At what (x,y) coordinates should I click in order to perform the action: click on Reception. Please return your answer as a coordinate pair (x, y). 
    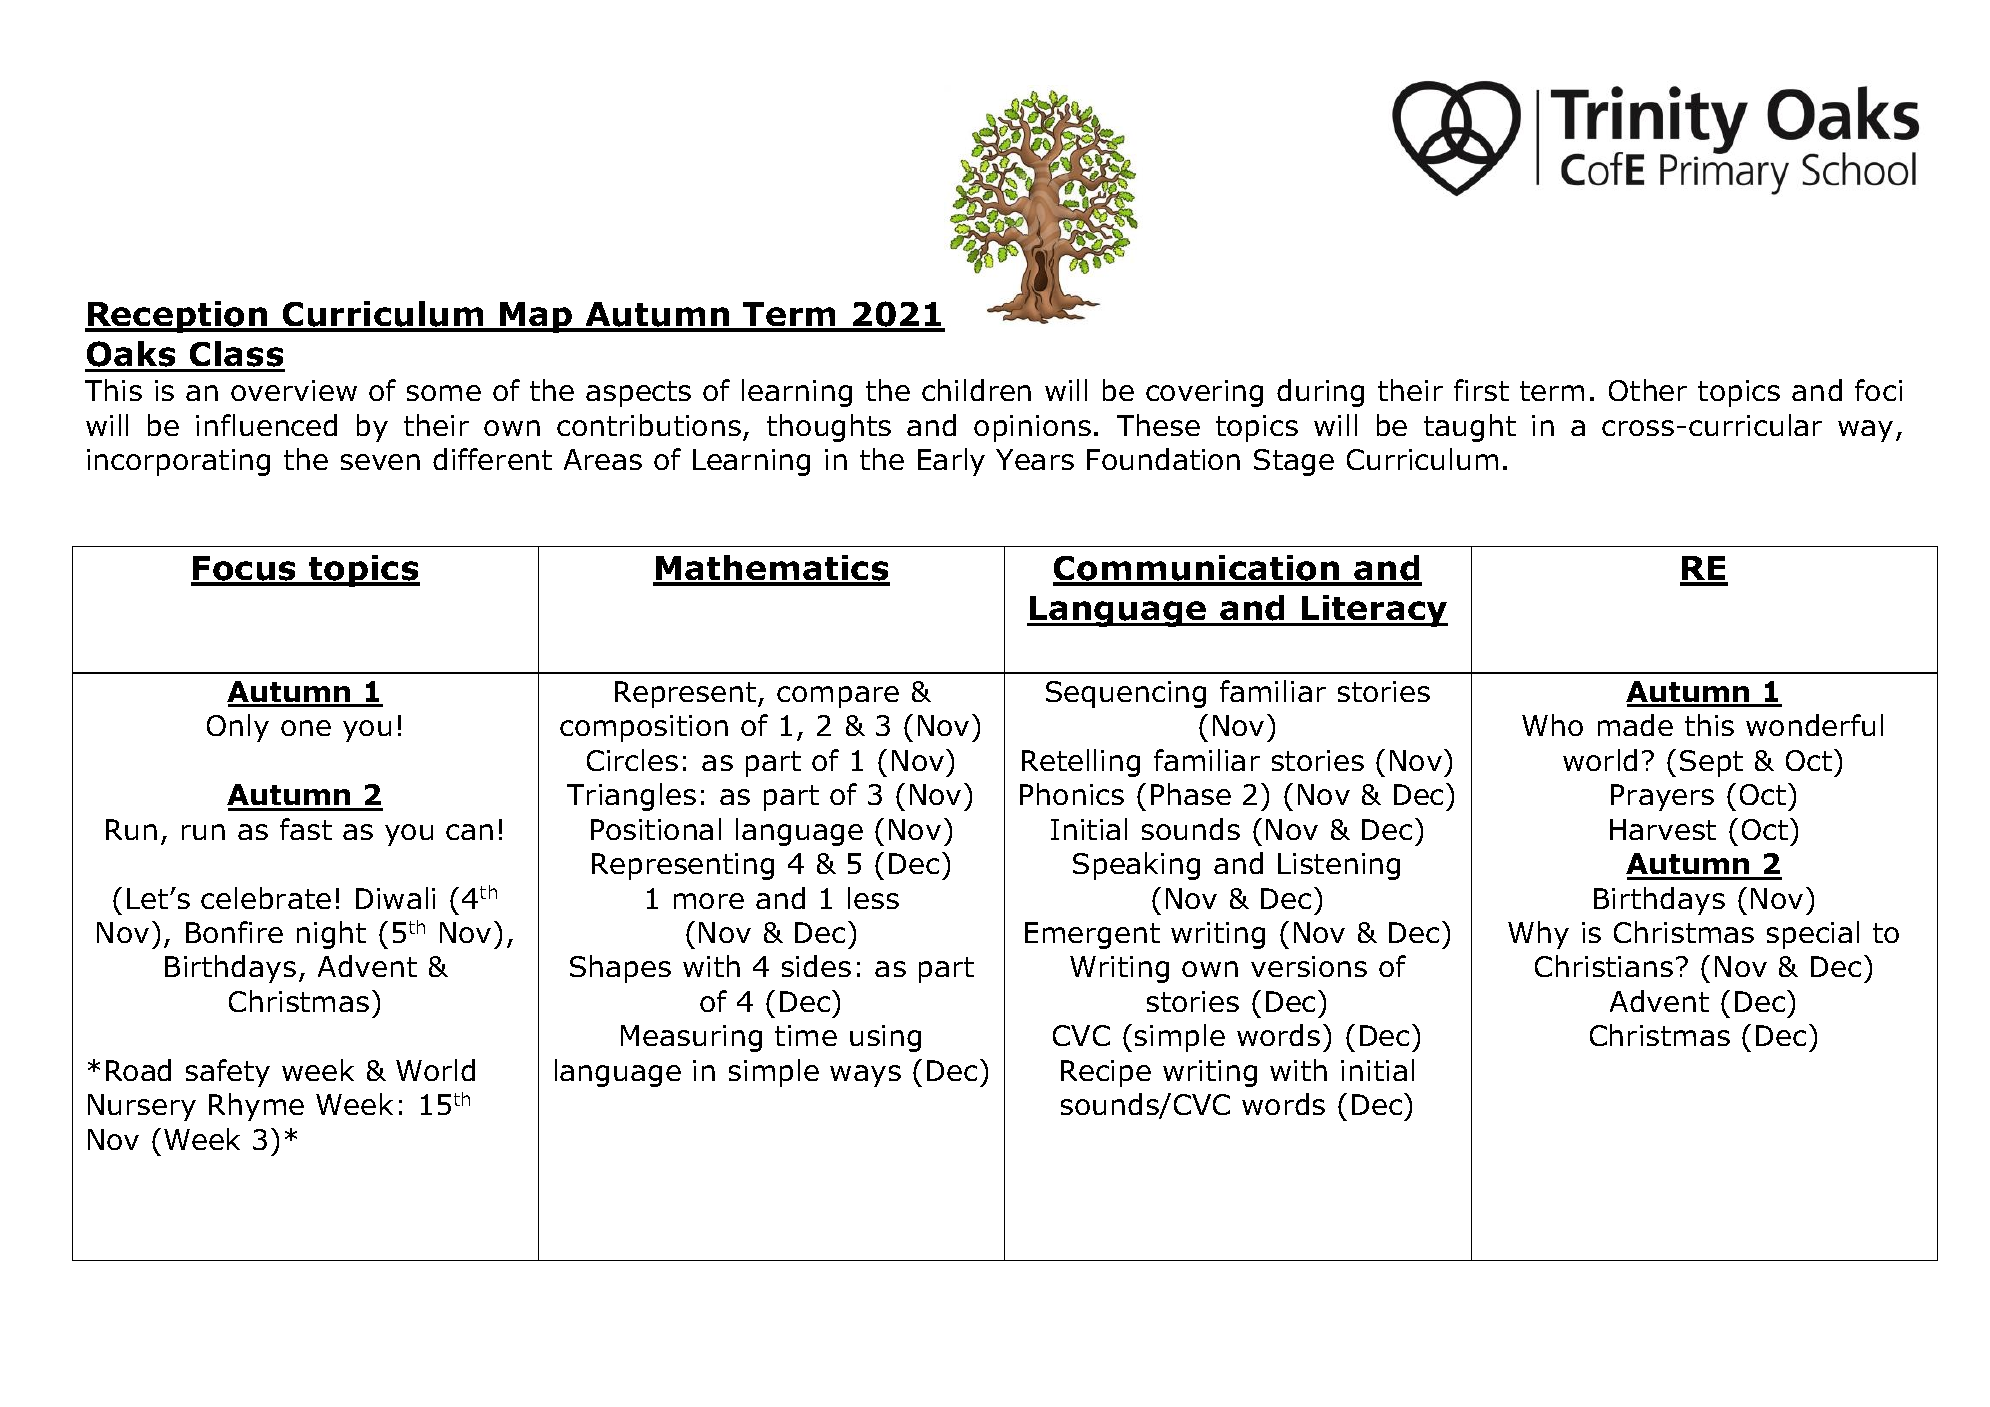
    Looking at the image, I should click on (178, 317).
